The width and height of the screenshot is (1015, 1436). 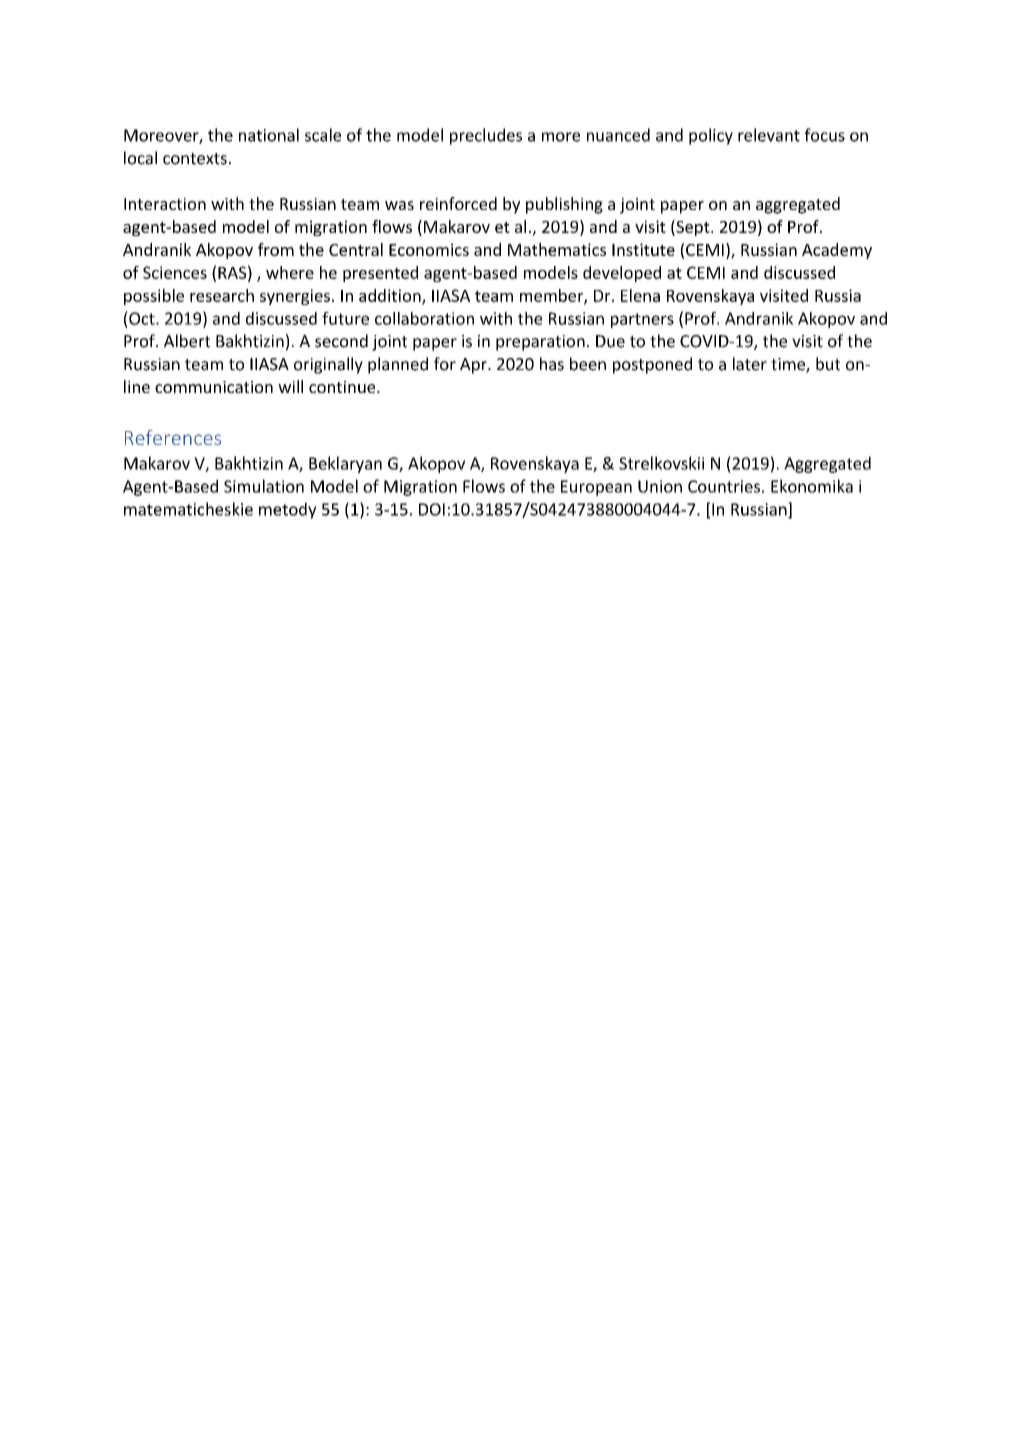 What do you see at coordinates (264, 486) in the screenshot?
I see `Simulation` at bounding box center [264, 486].
